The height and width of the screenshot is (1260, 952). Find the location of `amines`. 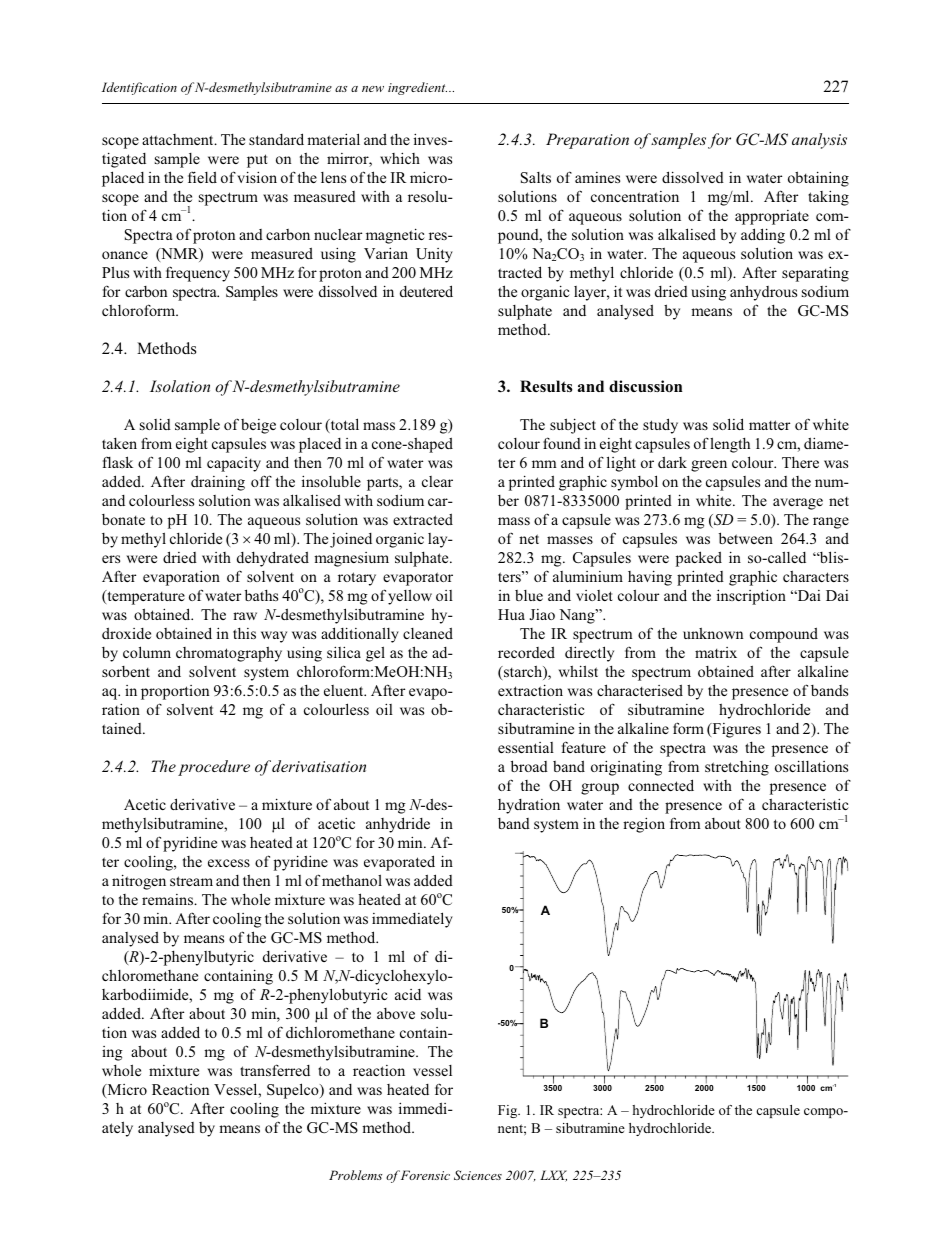

amines is located at coordinates (597, 177).
